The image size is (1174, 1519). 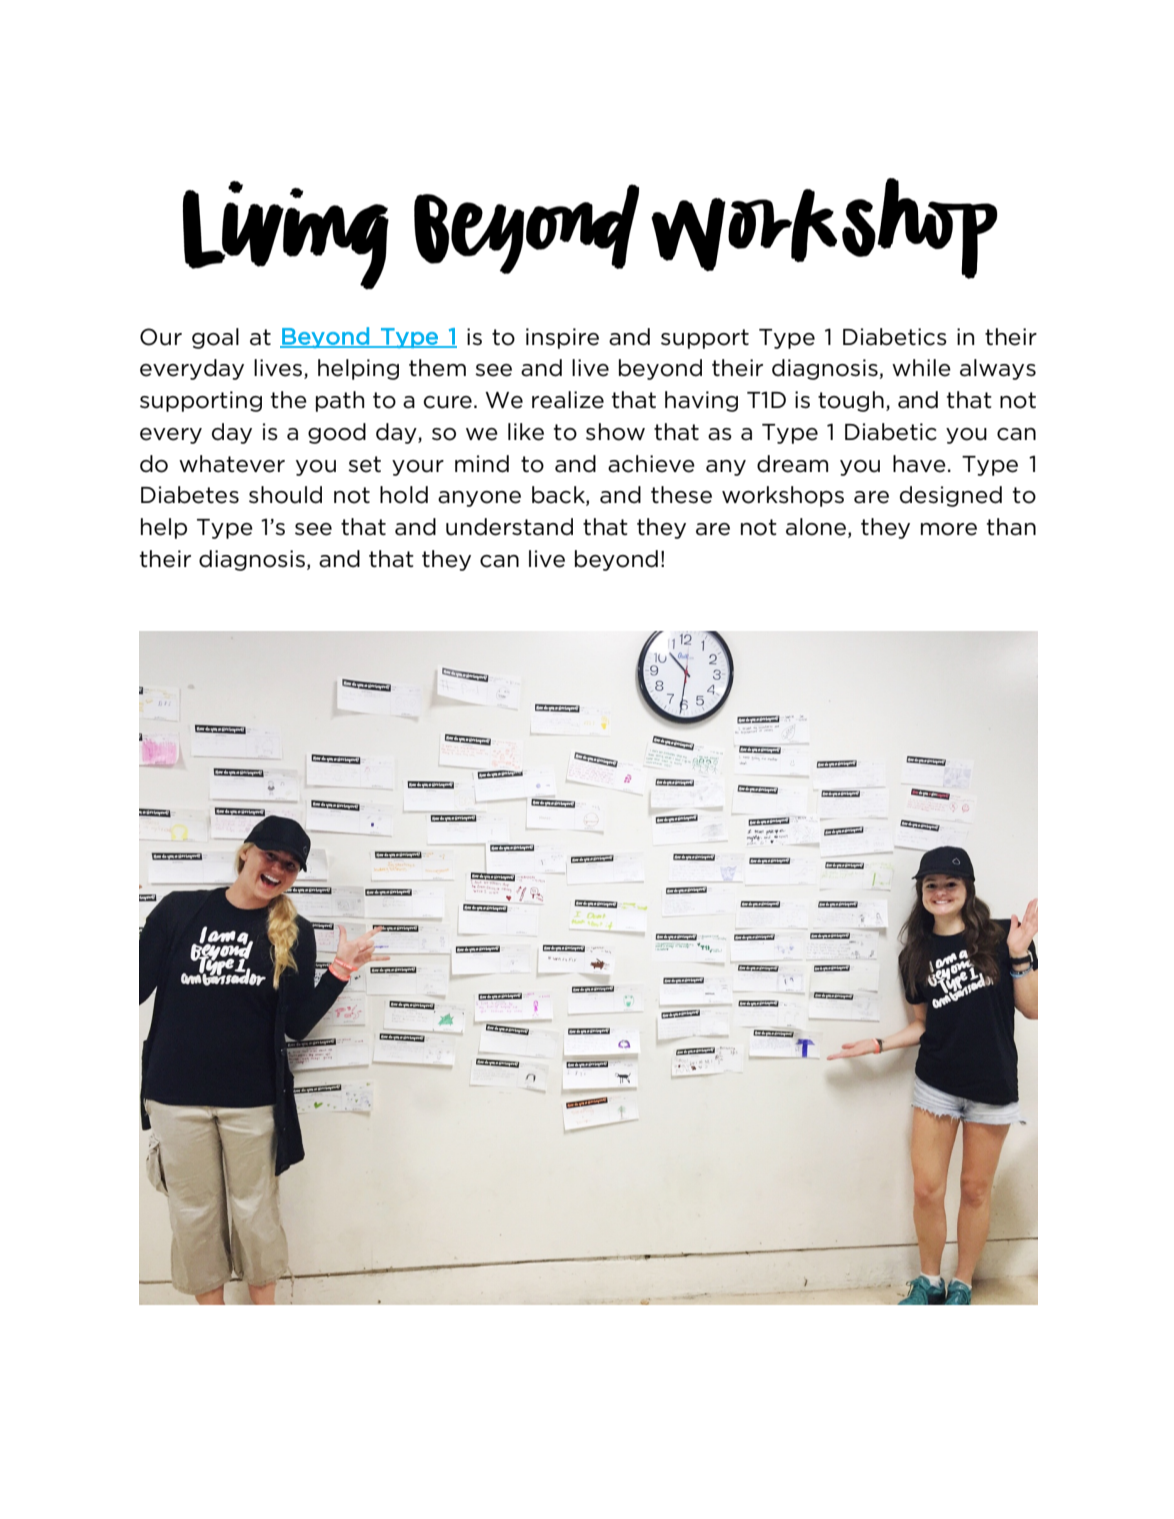 I want to click on path, so click(x=340, y=401).
